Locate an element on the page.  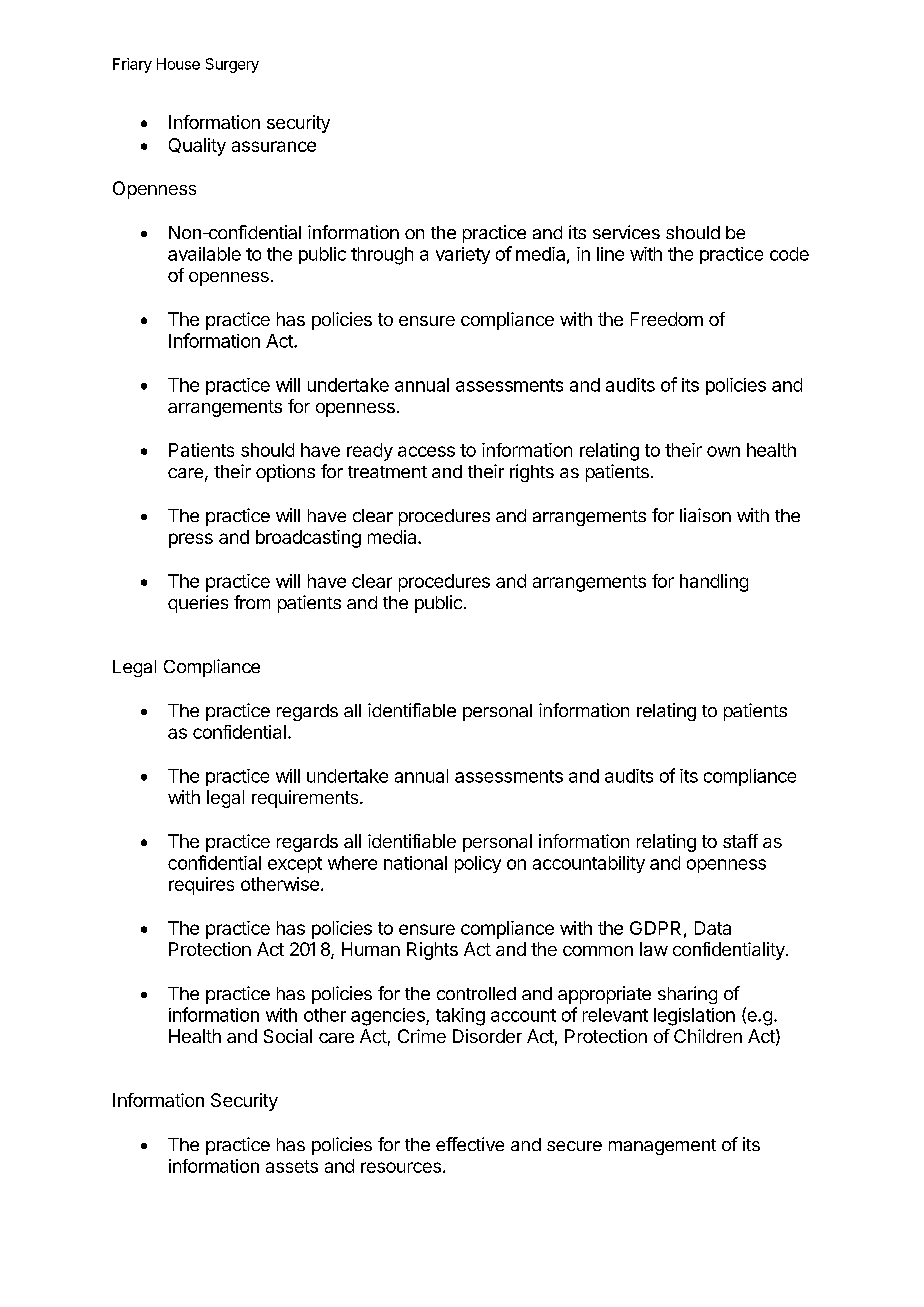
assets is located at coordinates (292, 1166).
